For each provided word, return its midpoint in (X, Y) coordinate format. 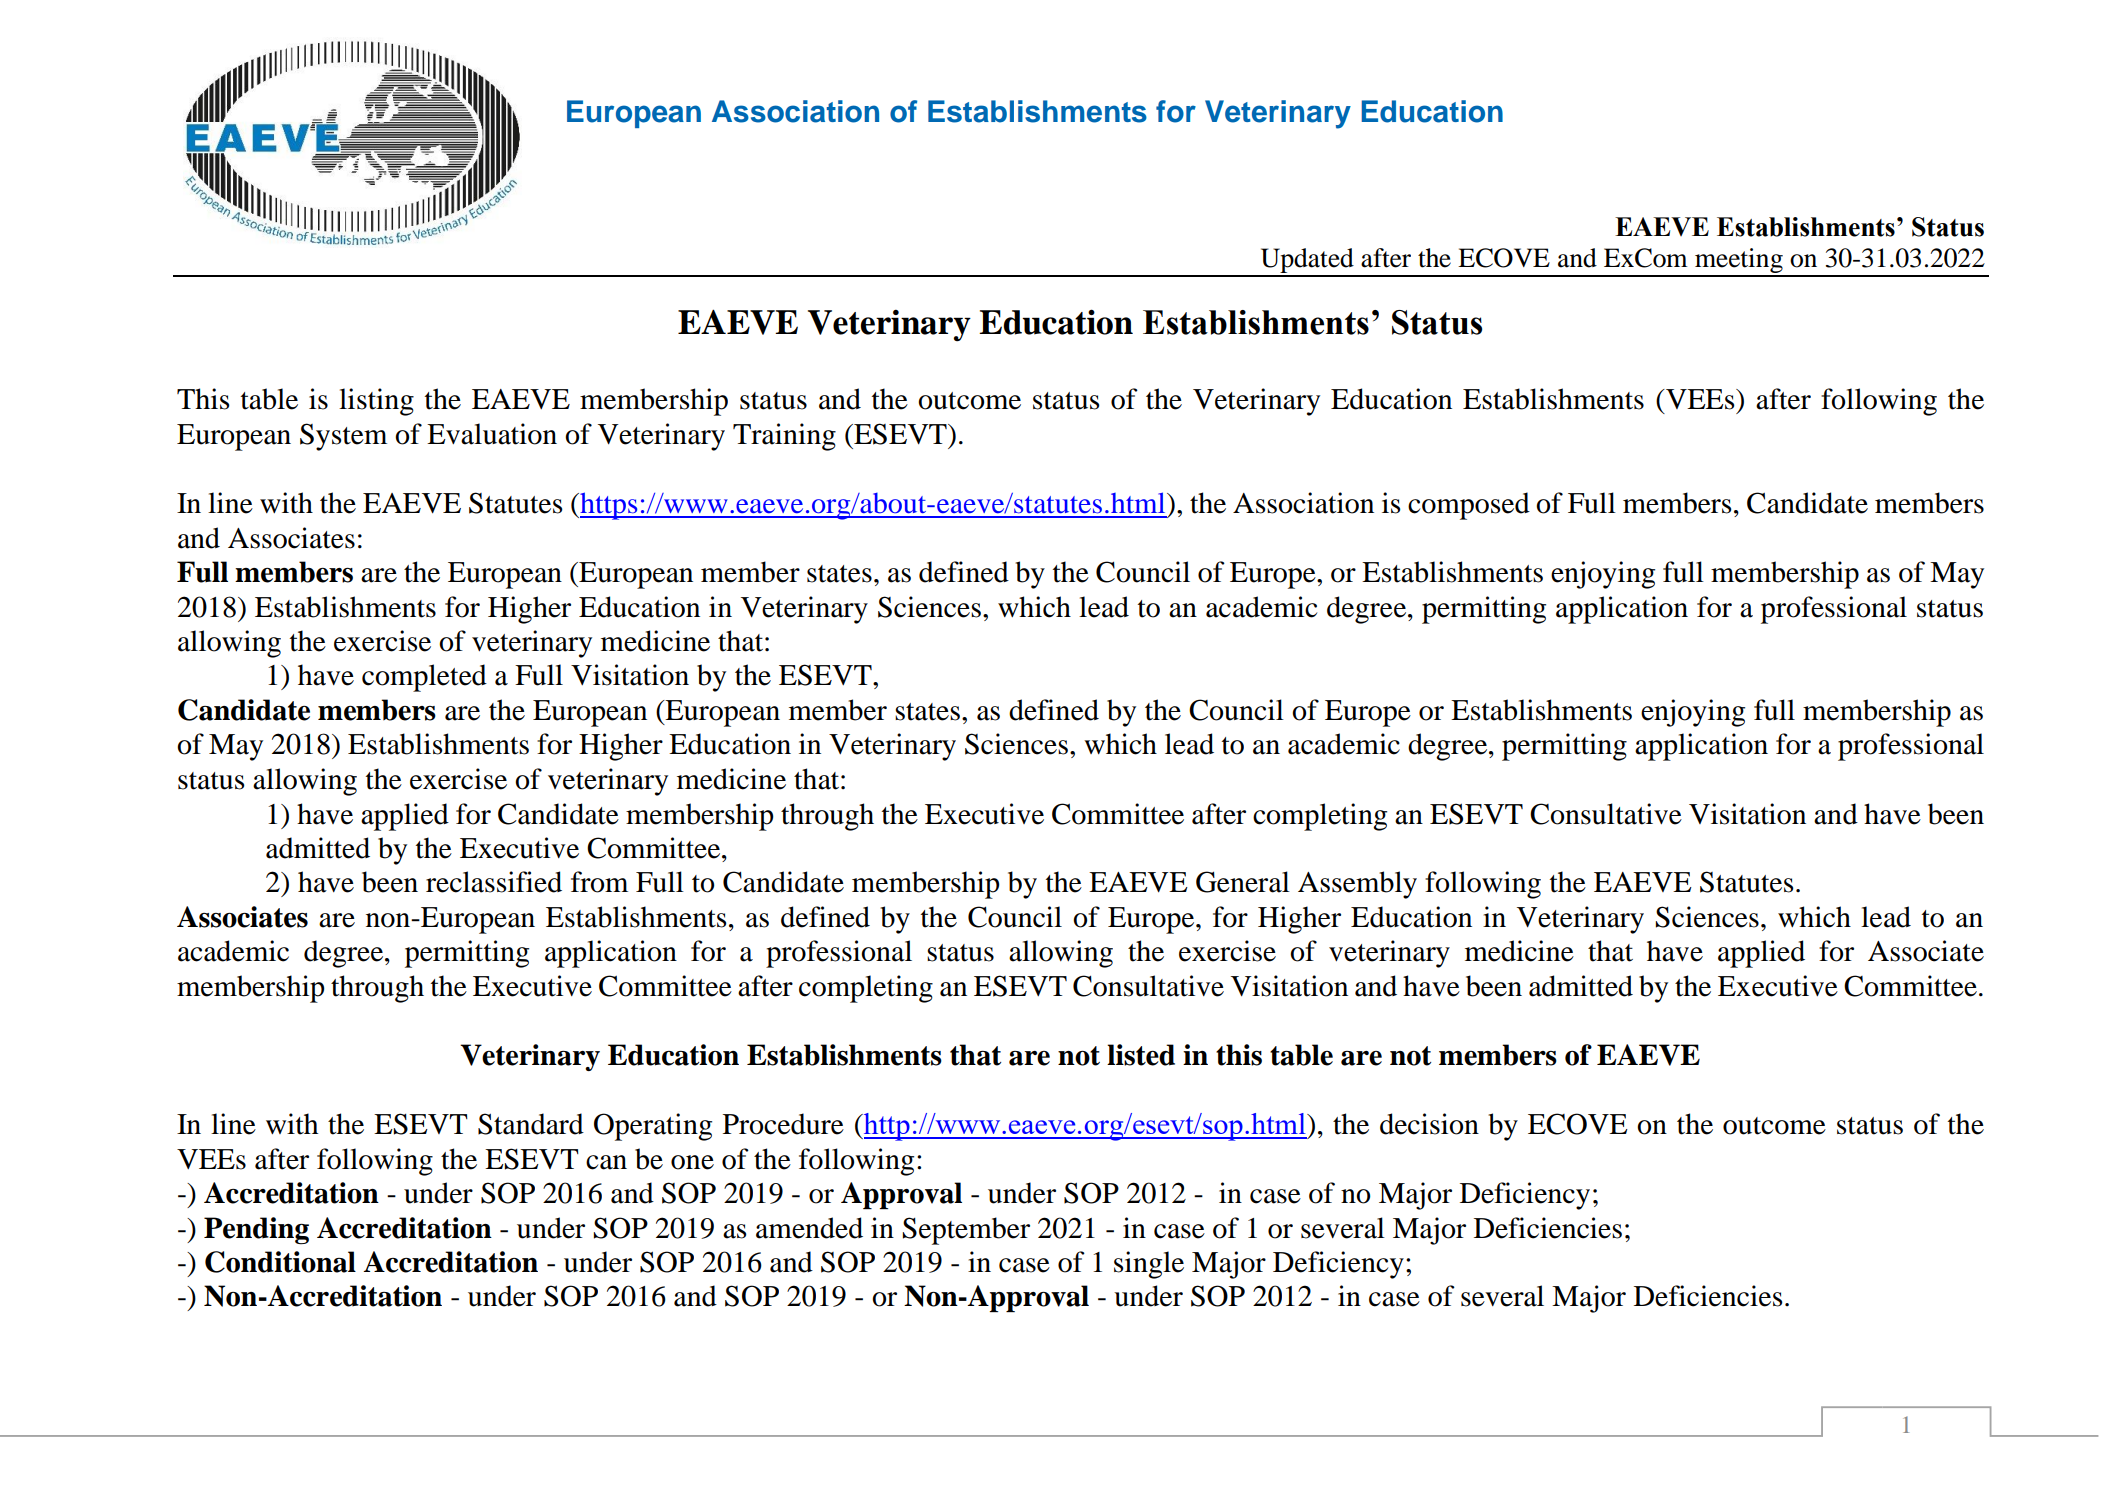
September (966, 1231)
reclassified (494, 882)
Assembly (1357, 885)
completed (424, 678)
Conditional (280, 1262)
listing (376, 402)
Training (784, 437)
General (1243, 882)
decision (1429, 1124)
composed (1469, 506)
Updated (1307, 262)
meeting (1739, 262)
